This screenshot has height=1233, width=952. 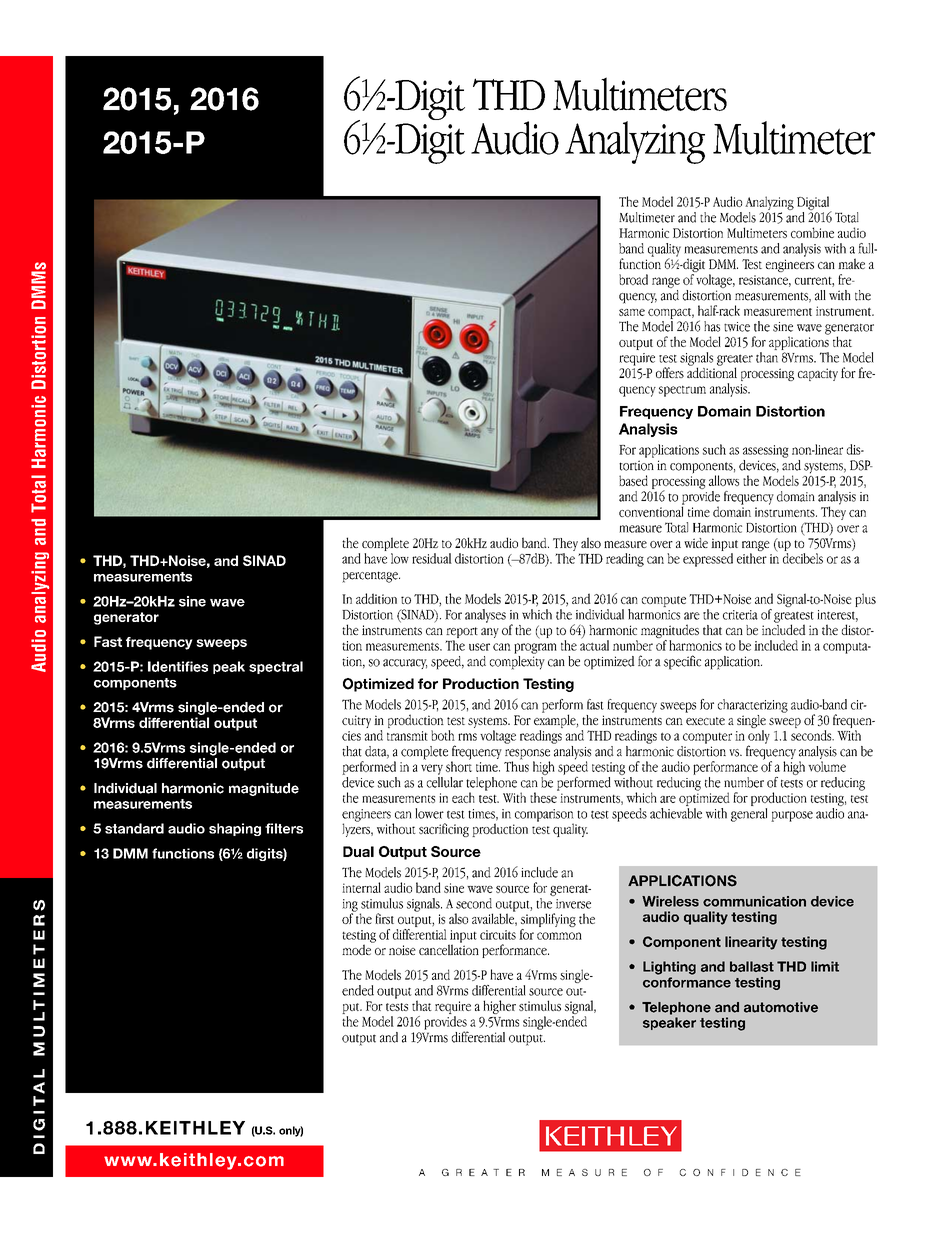 I want to click on combine, so click(x=812, y=232).
